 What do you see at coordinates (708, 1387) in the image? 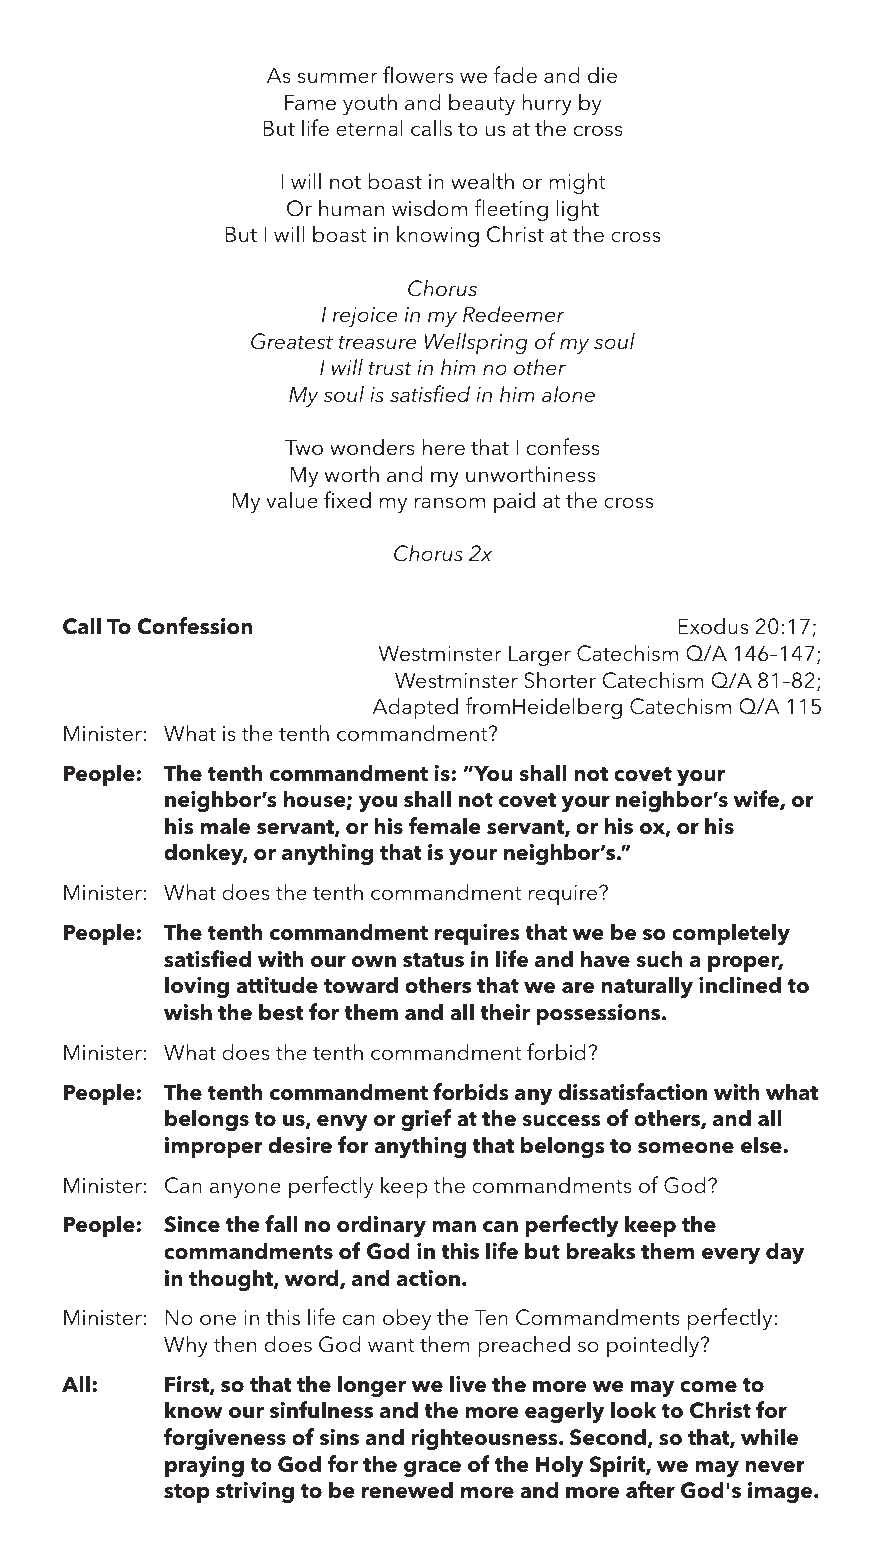
I see `come` at bounding box center [708, 1387].
